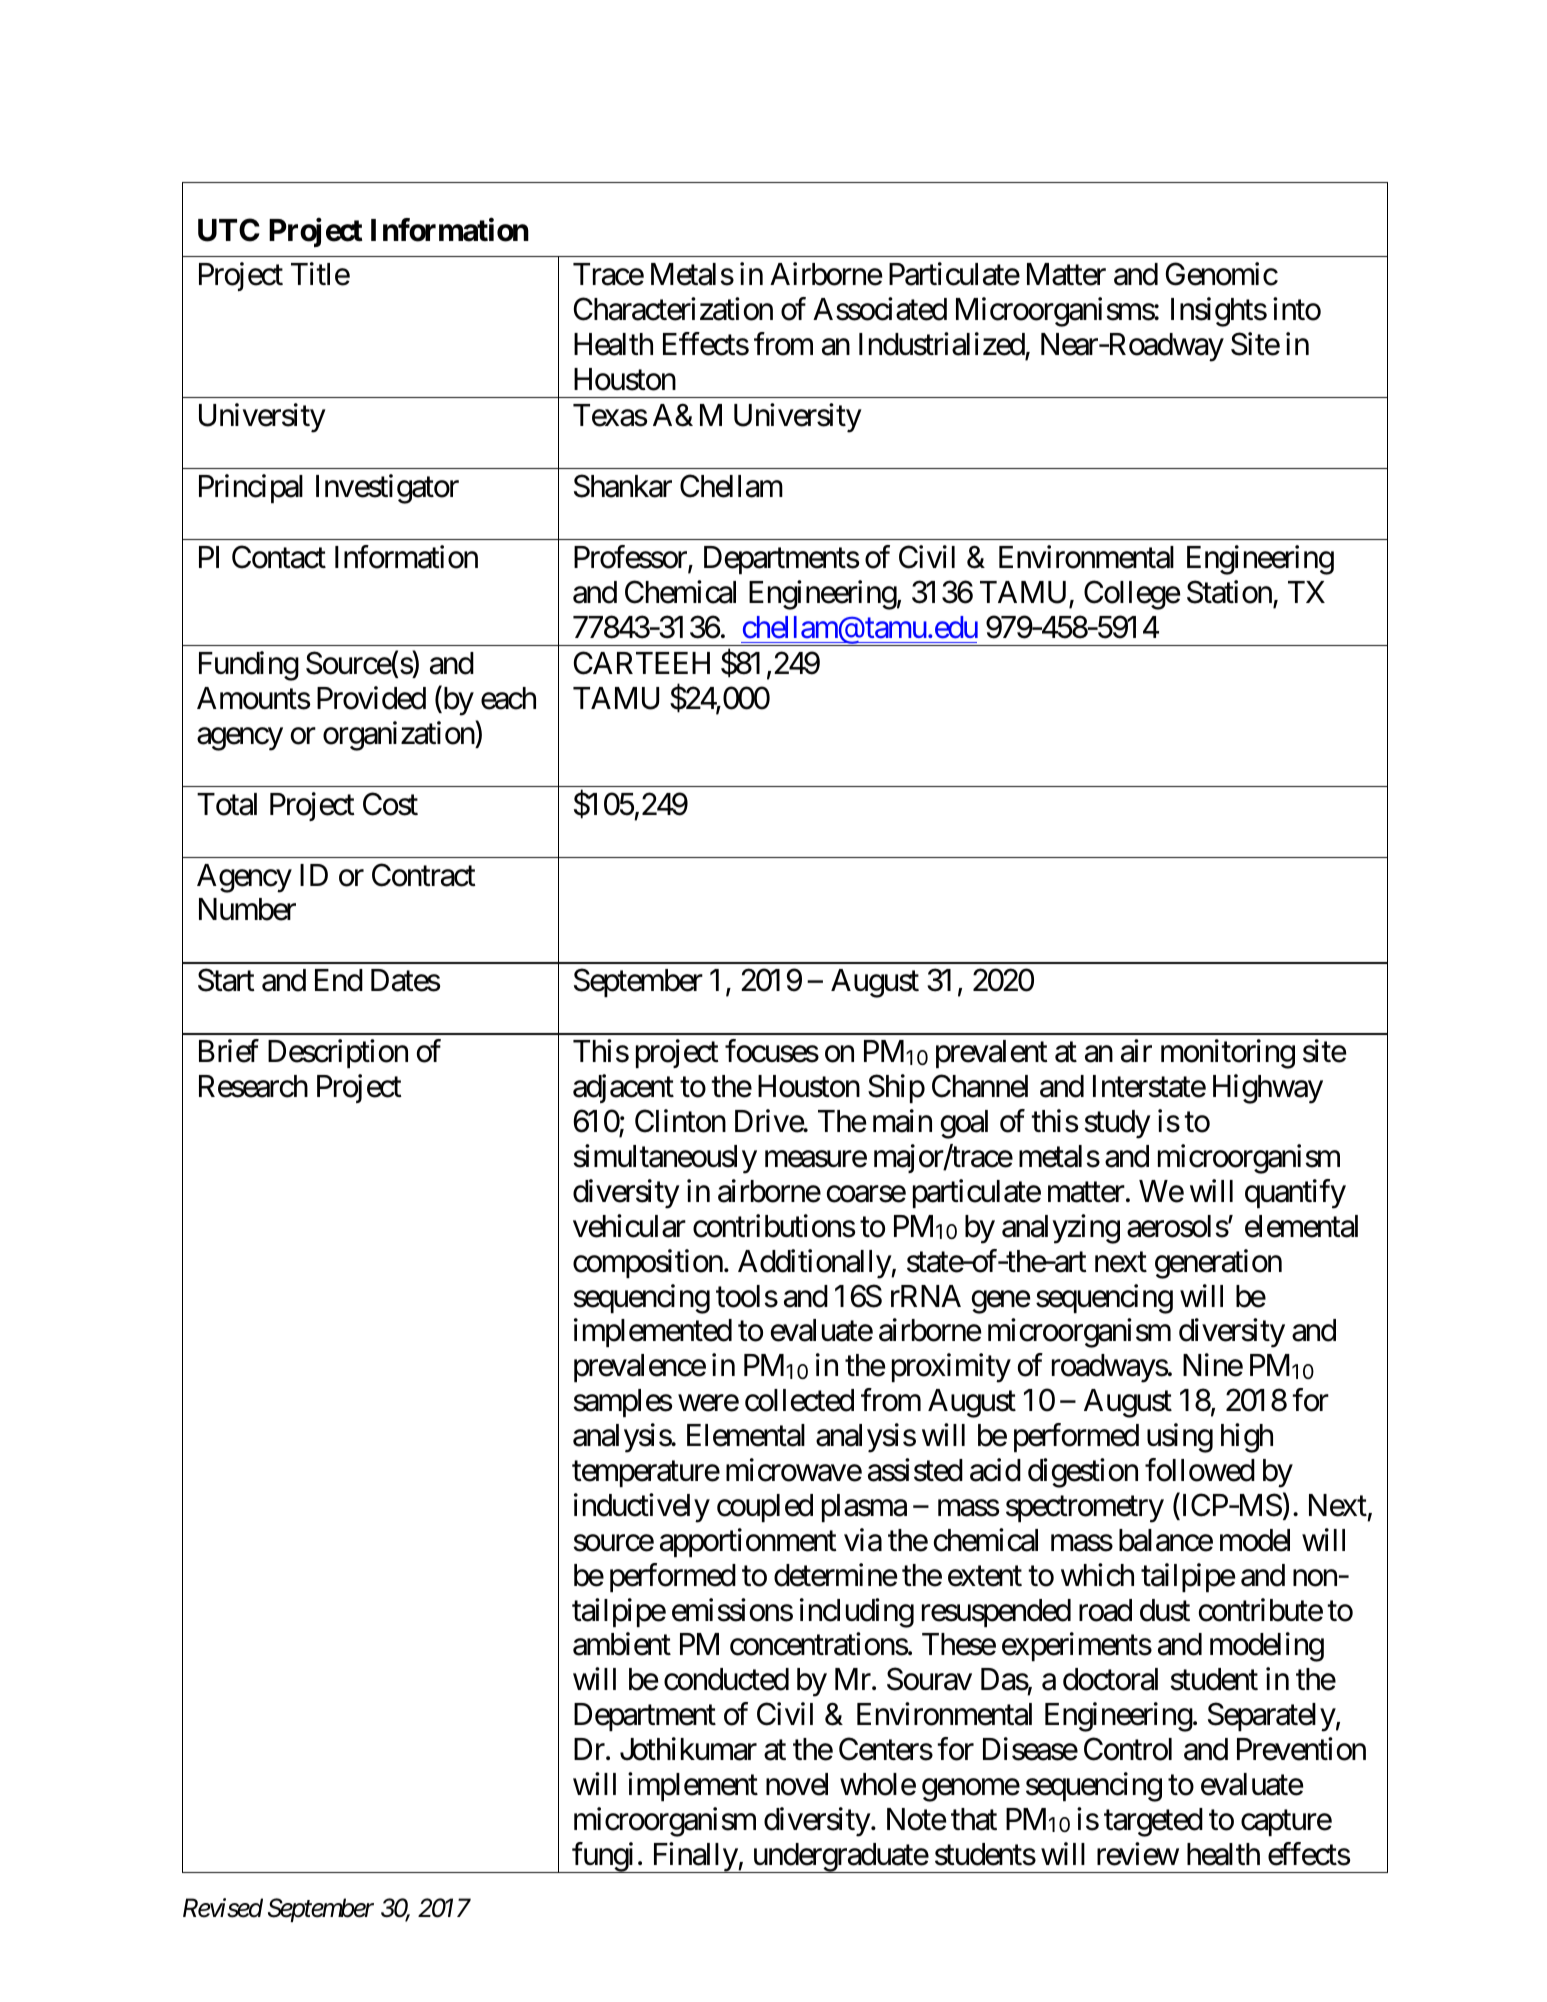 The height and width of the image is (2002, 1547). Describe the element at coordinates (880, 309) in the image. I see `Associated` at that location.
